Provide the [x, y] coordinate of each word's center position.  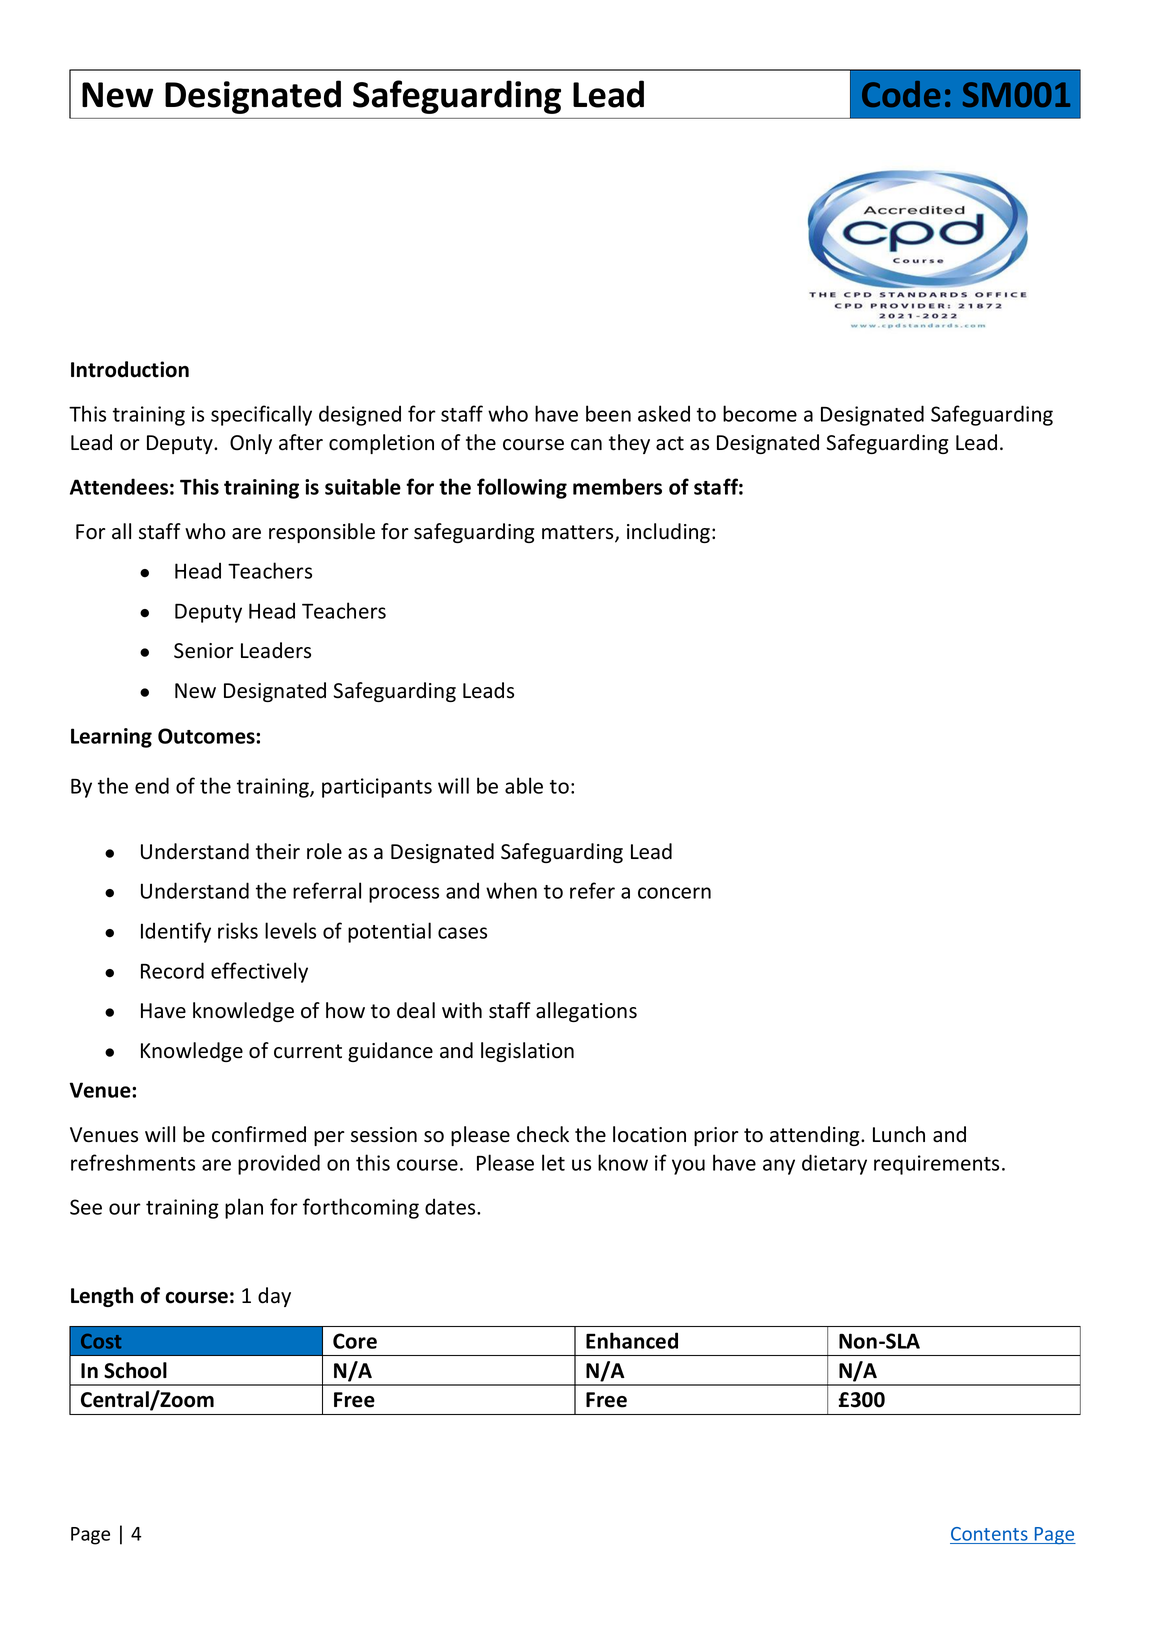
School [135, 1370]
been [608, 413]
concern [674, 893]
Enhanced [632, 1340]
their [278, 851]
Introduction [130, 369]
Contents [989, 1534]
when [511, 890]
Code [901, 94]
